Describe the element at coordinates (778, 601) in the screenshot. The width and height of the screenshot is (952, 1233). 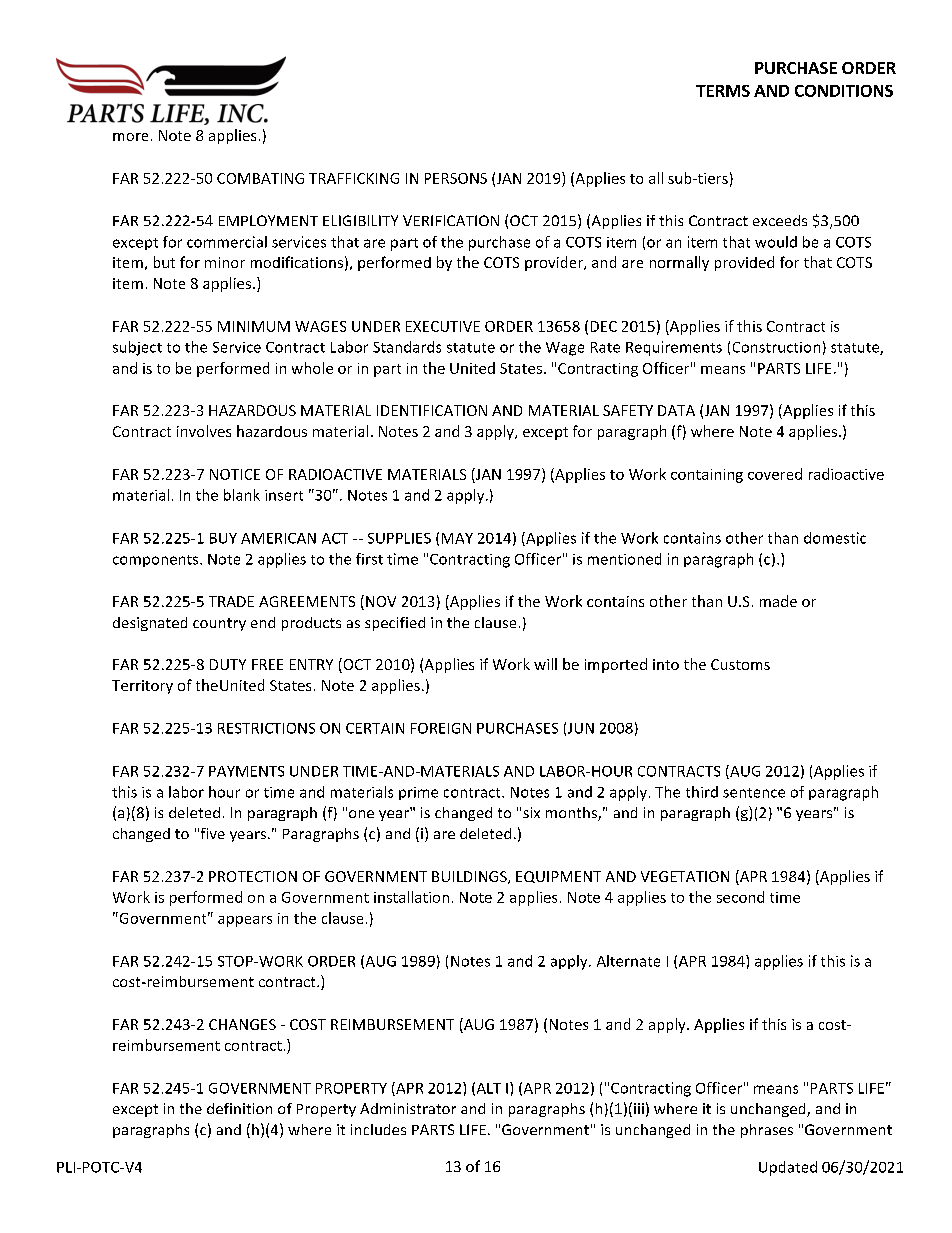
I see `made` at that location.
